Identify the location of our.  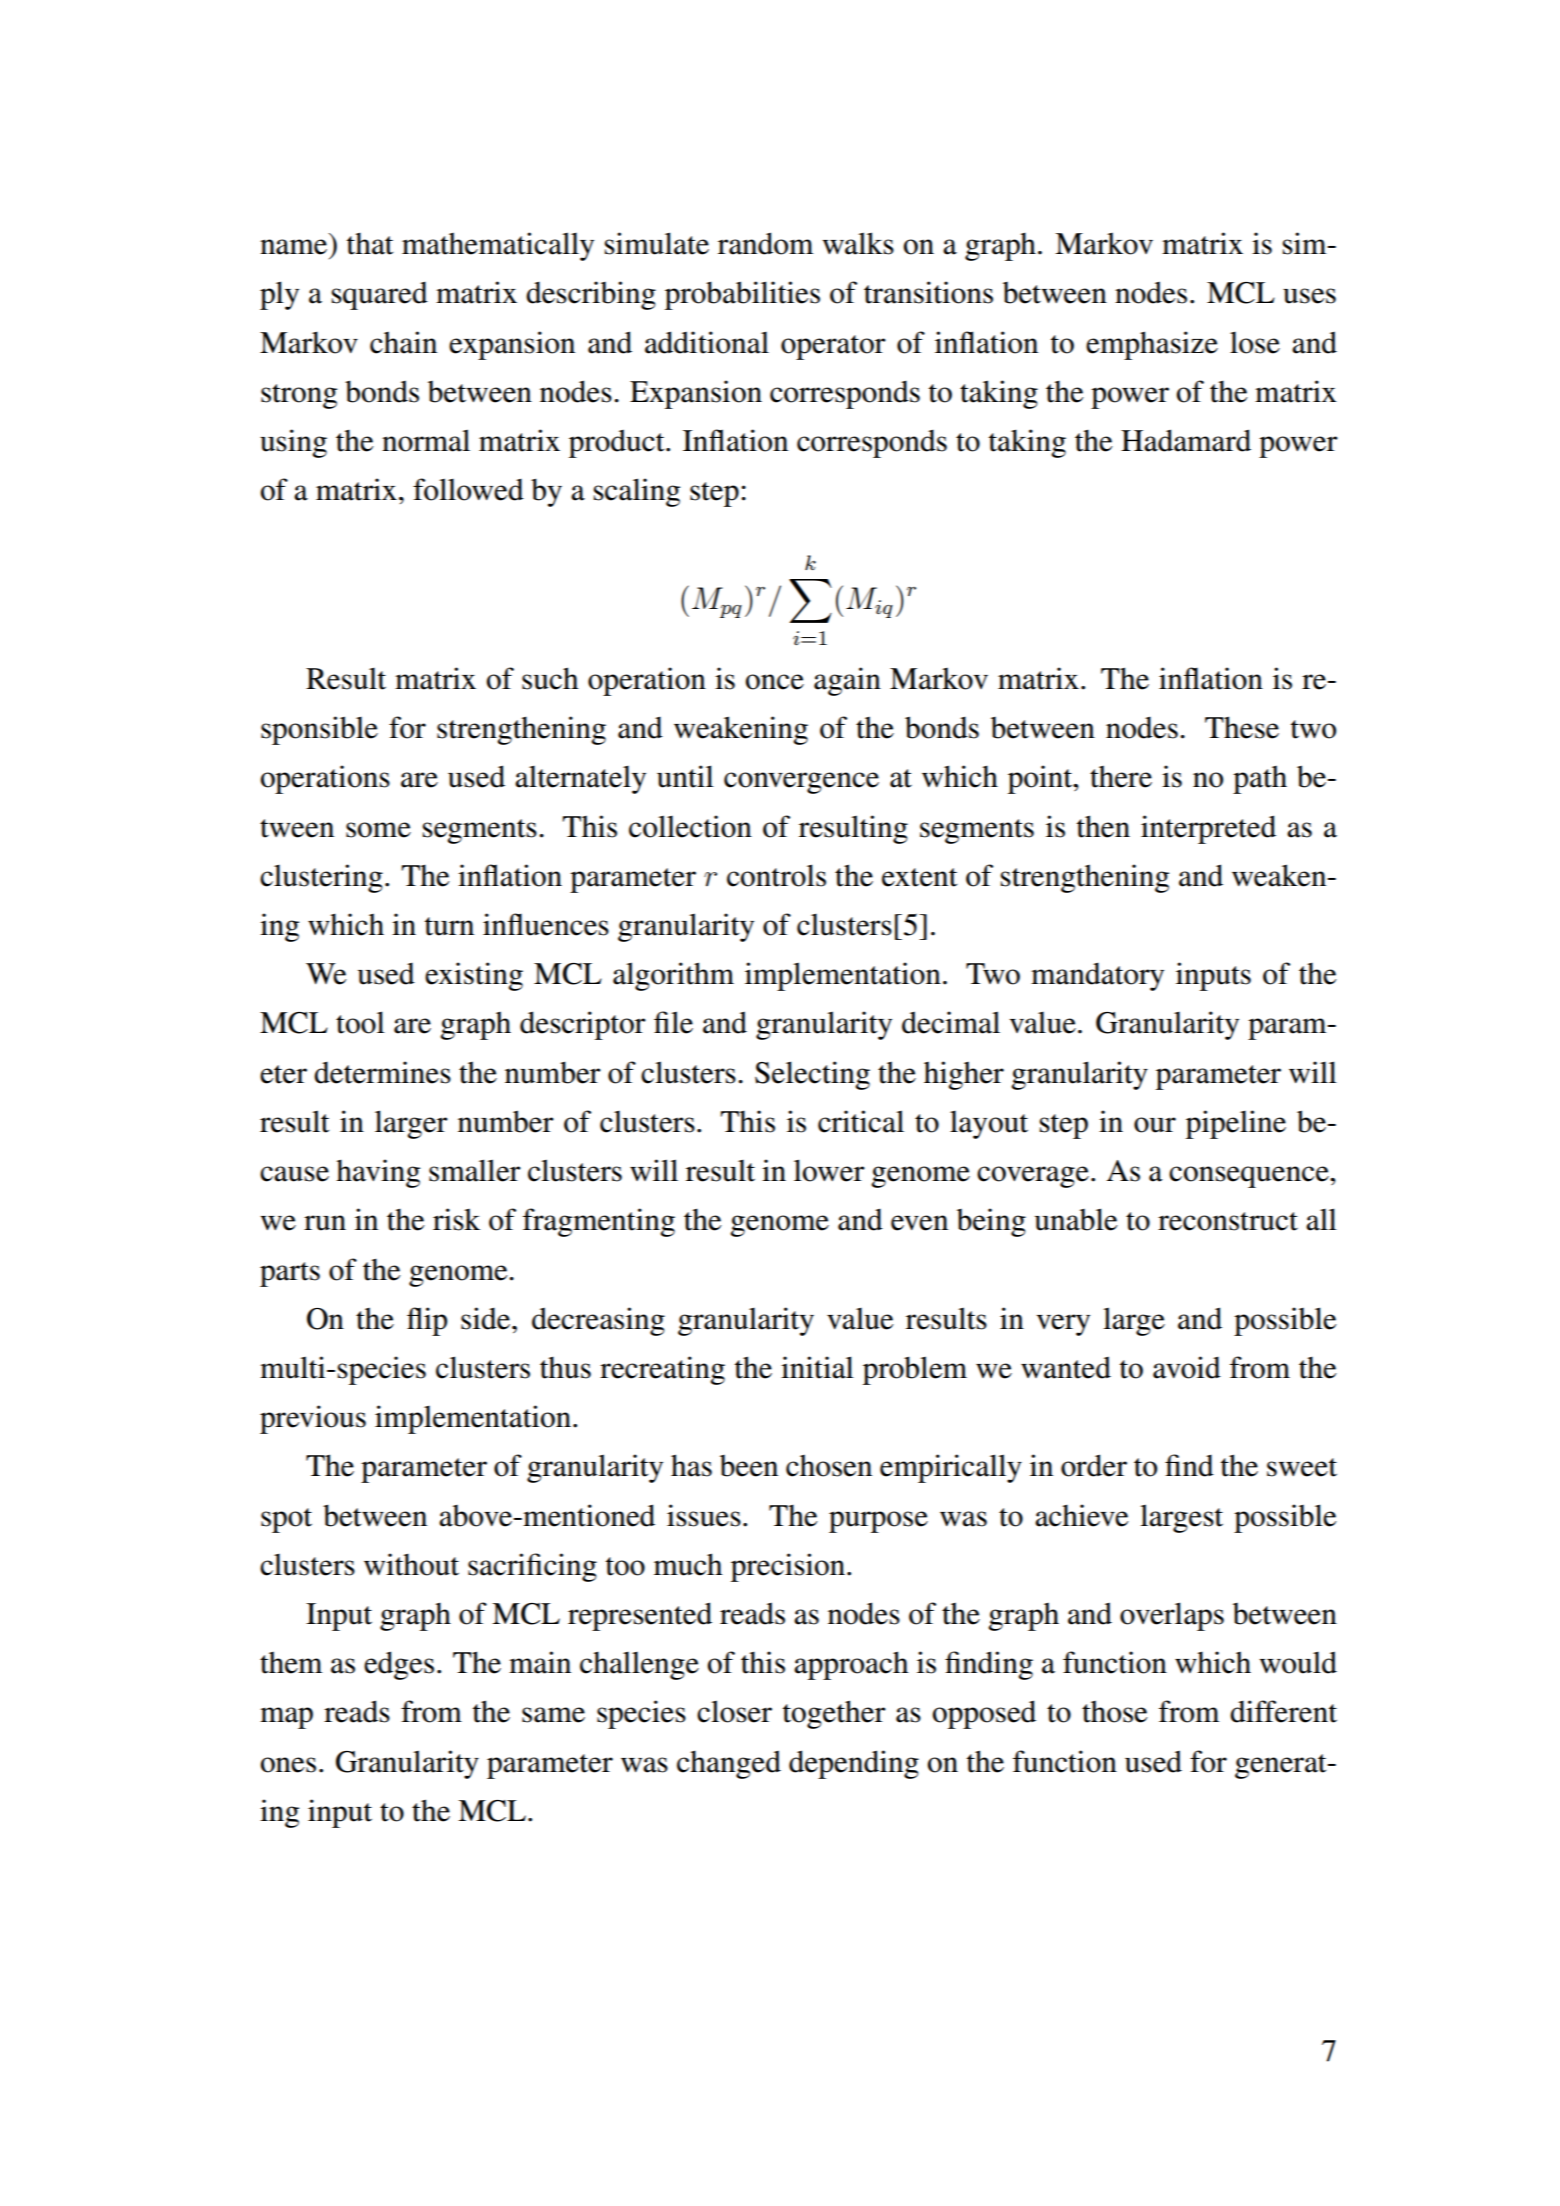
(1155, 1125).
